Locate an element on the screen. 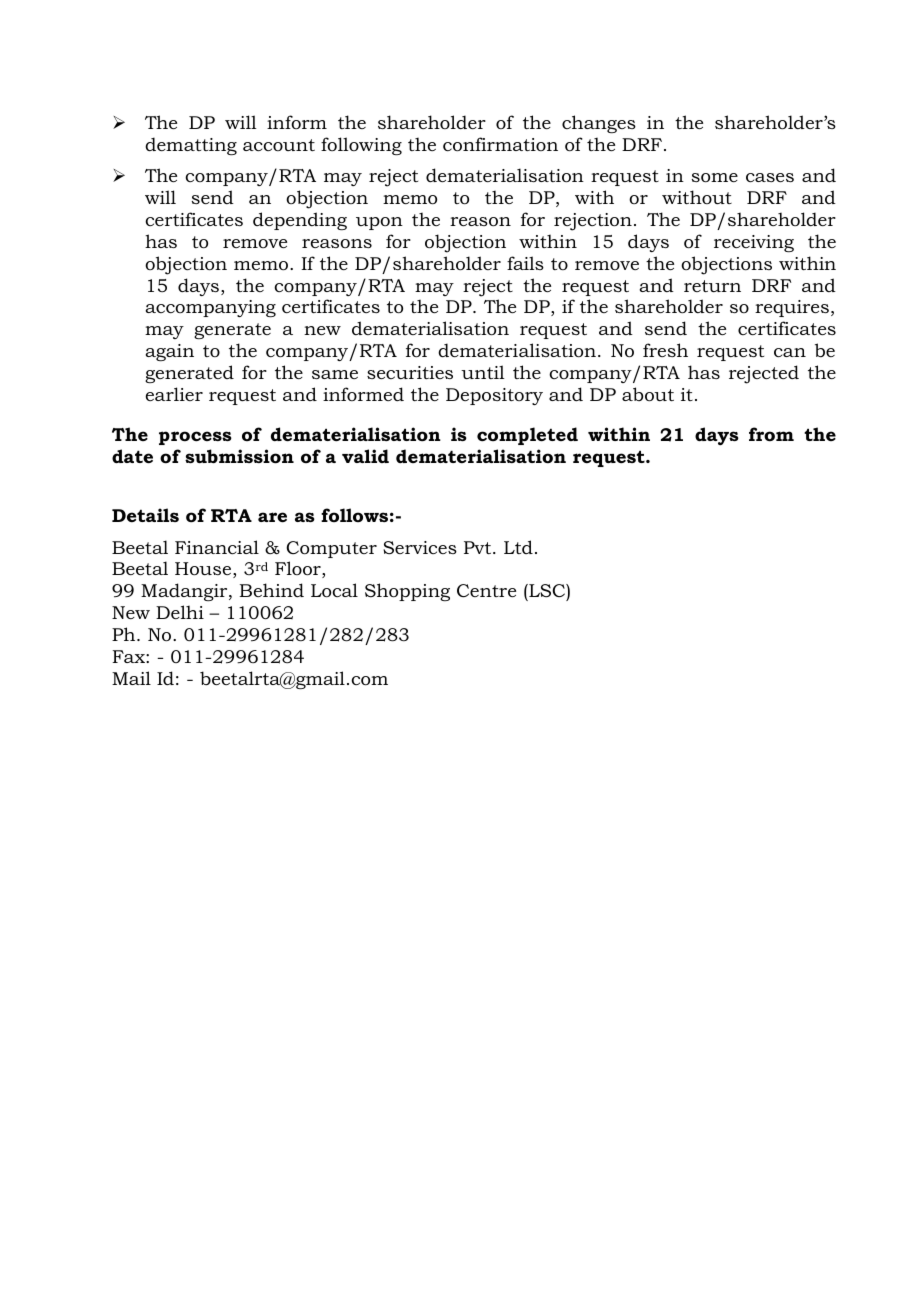  account is located at coordinates (279, 145).
